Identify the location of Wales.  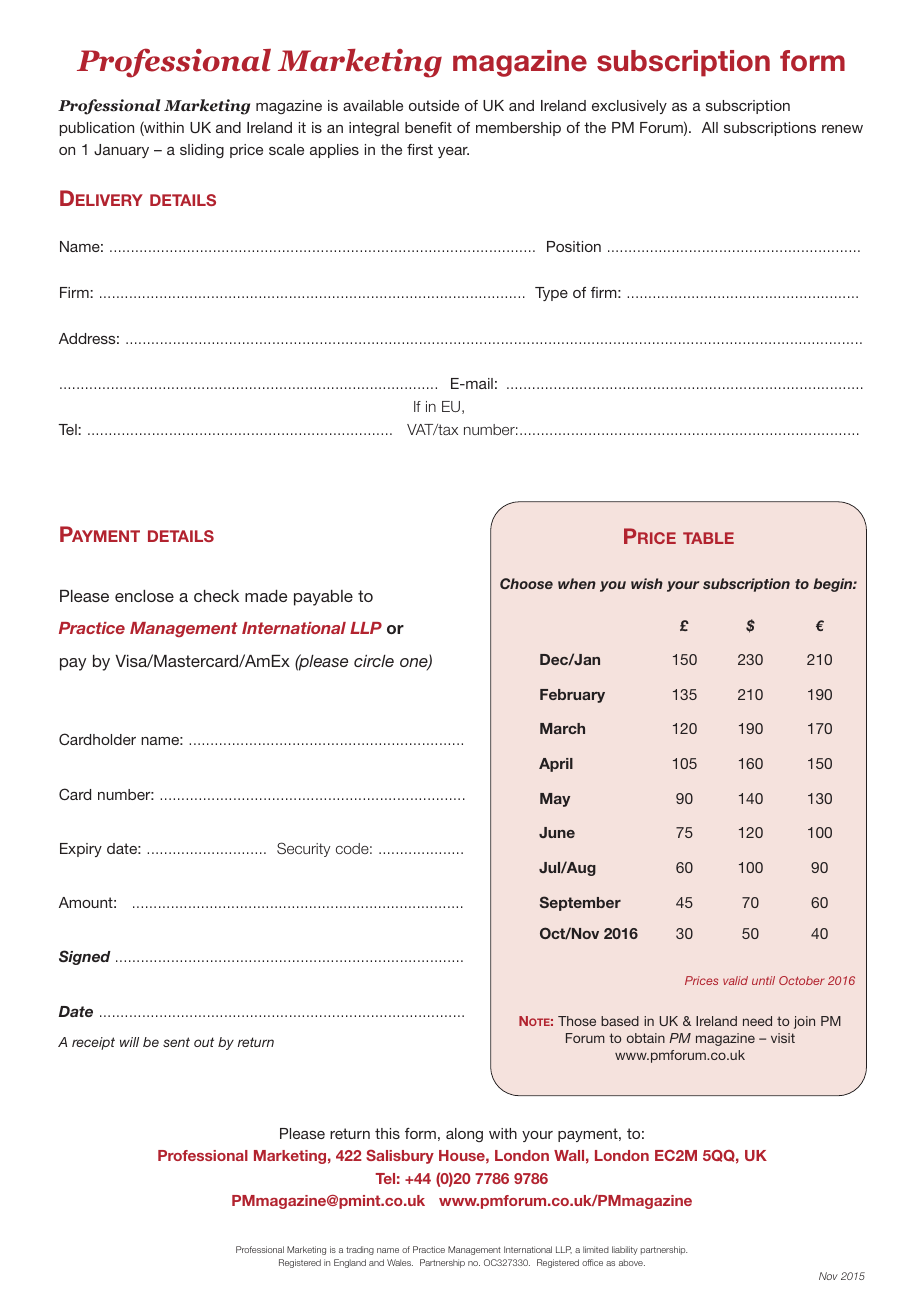
(400, 1262).
